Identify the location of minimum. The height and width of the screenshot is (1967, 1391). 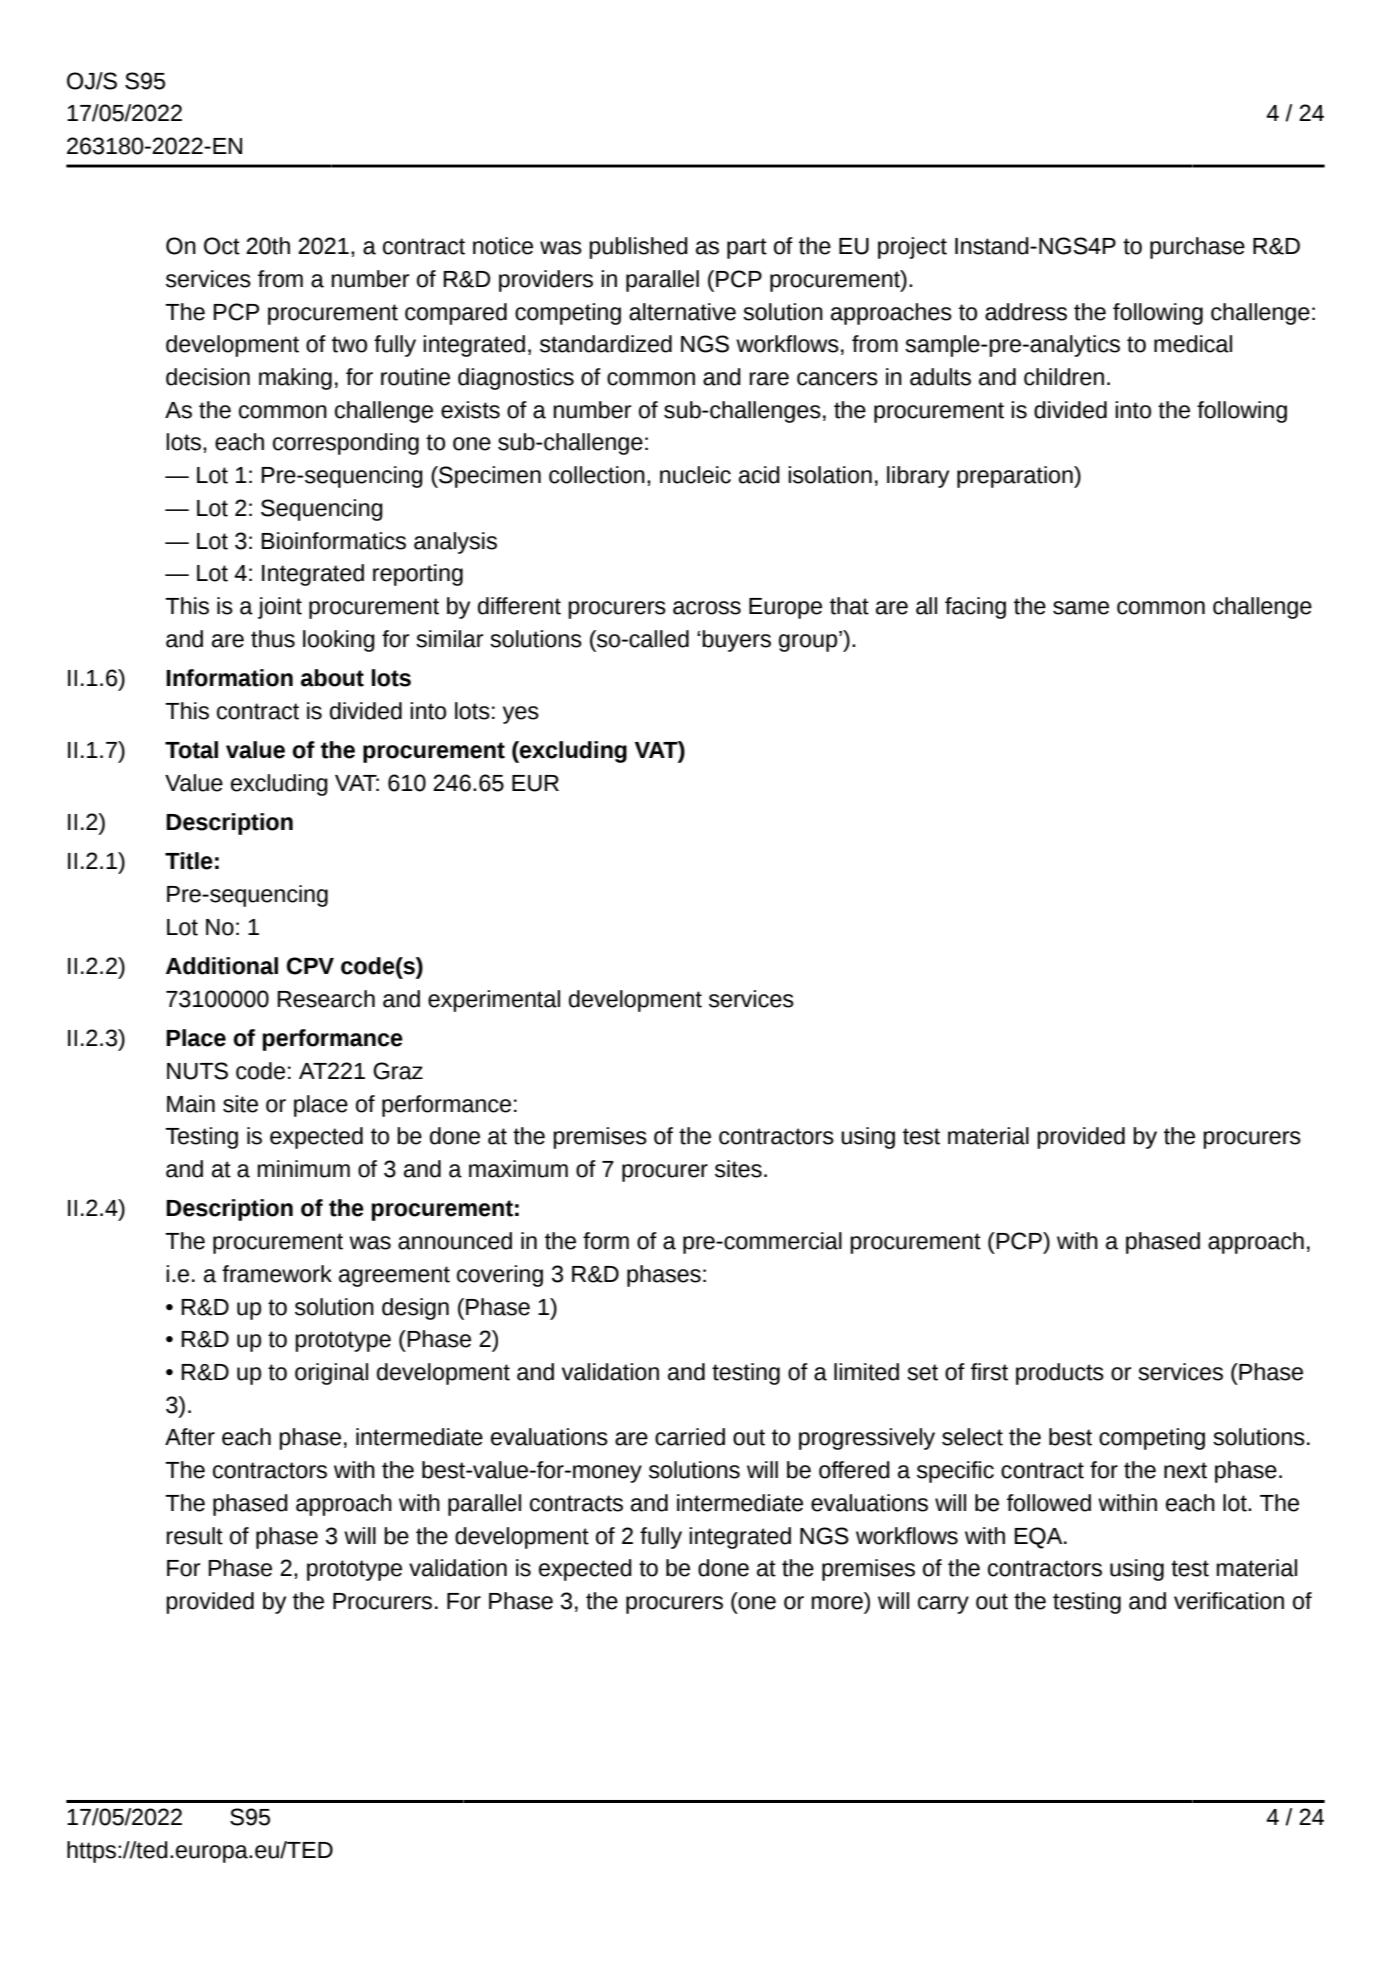
(303, 1169).
